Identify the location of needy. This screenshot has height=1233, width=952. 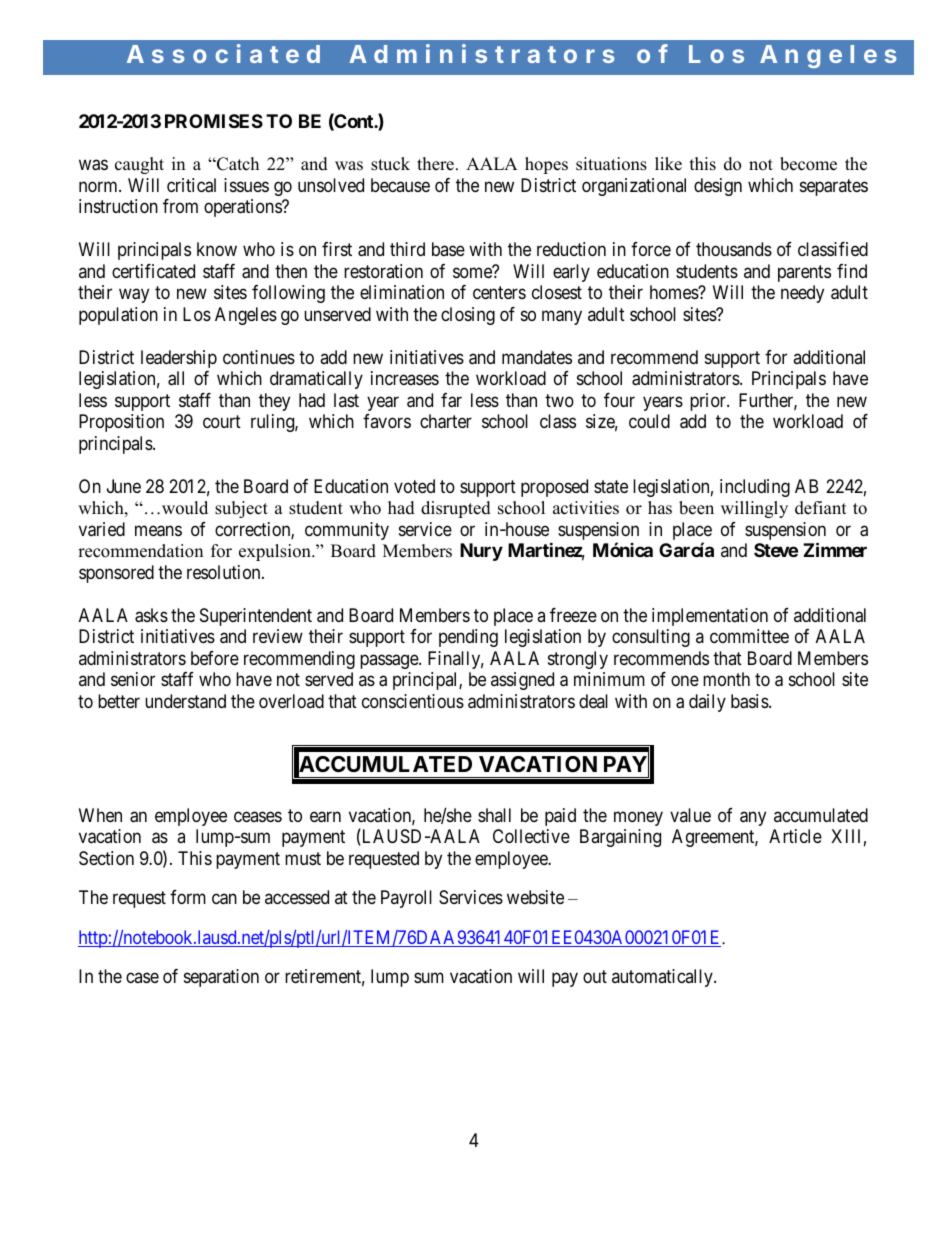
(802, 294).
